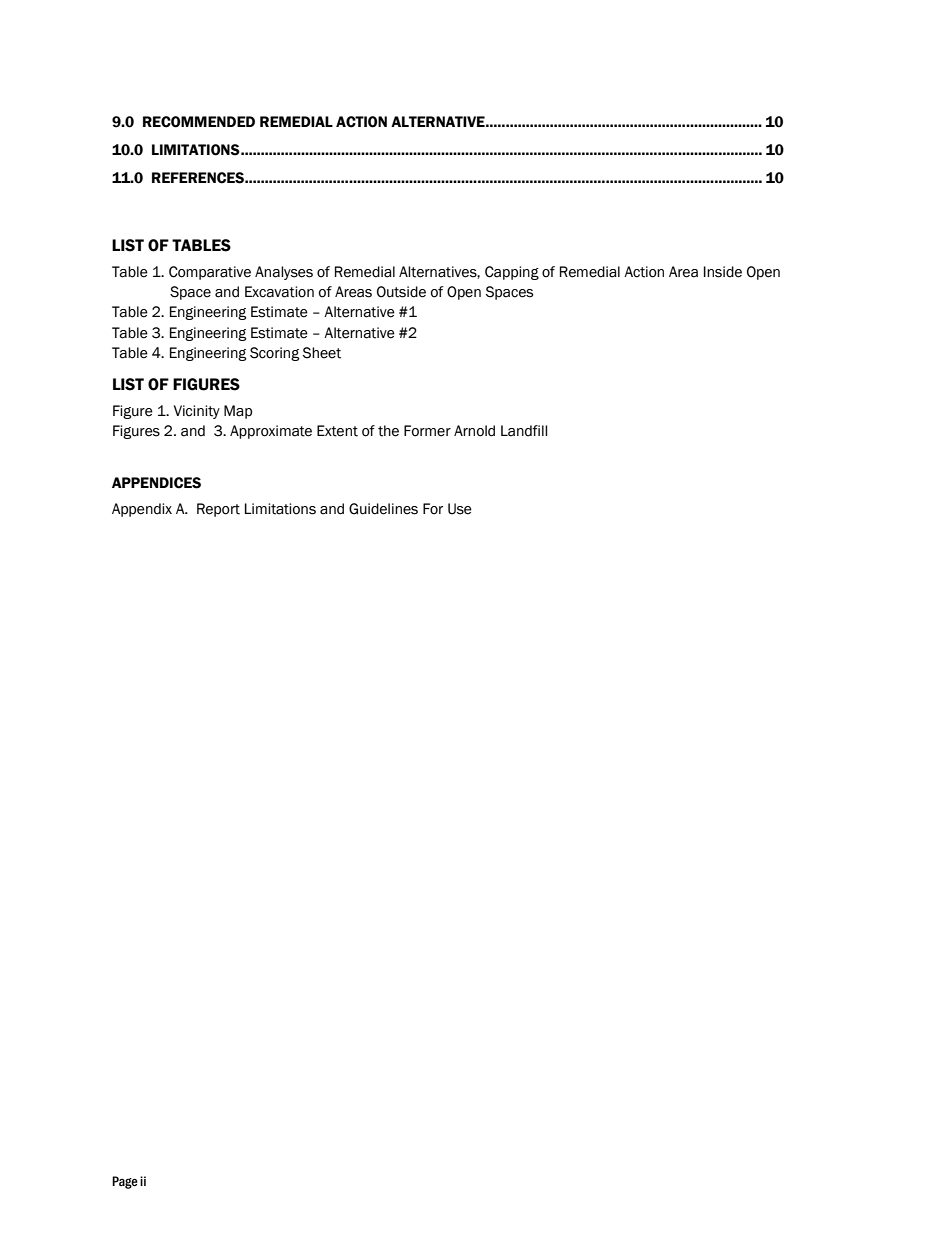 Image resolution: width=952 pixels, height=1233 pixels. I want to click on RECOMMENDED, so click(199, 122).
